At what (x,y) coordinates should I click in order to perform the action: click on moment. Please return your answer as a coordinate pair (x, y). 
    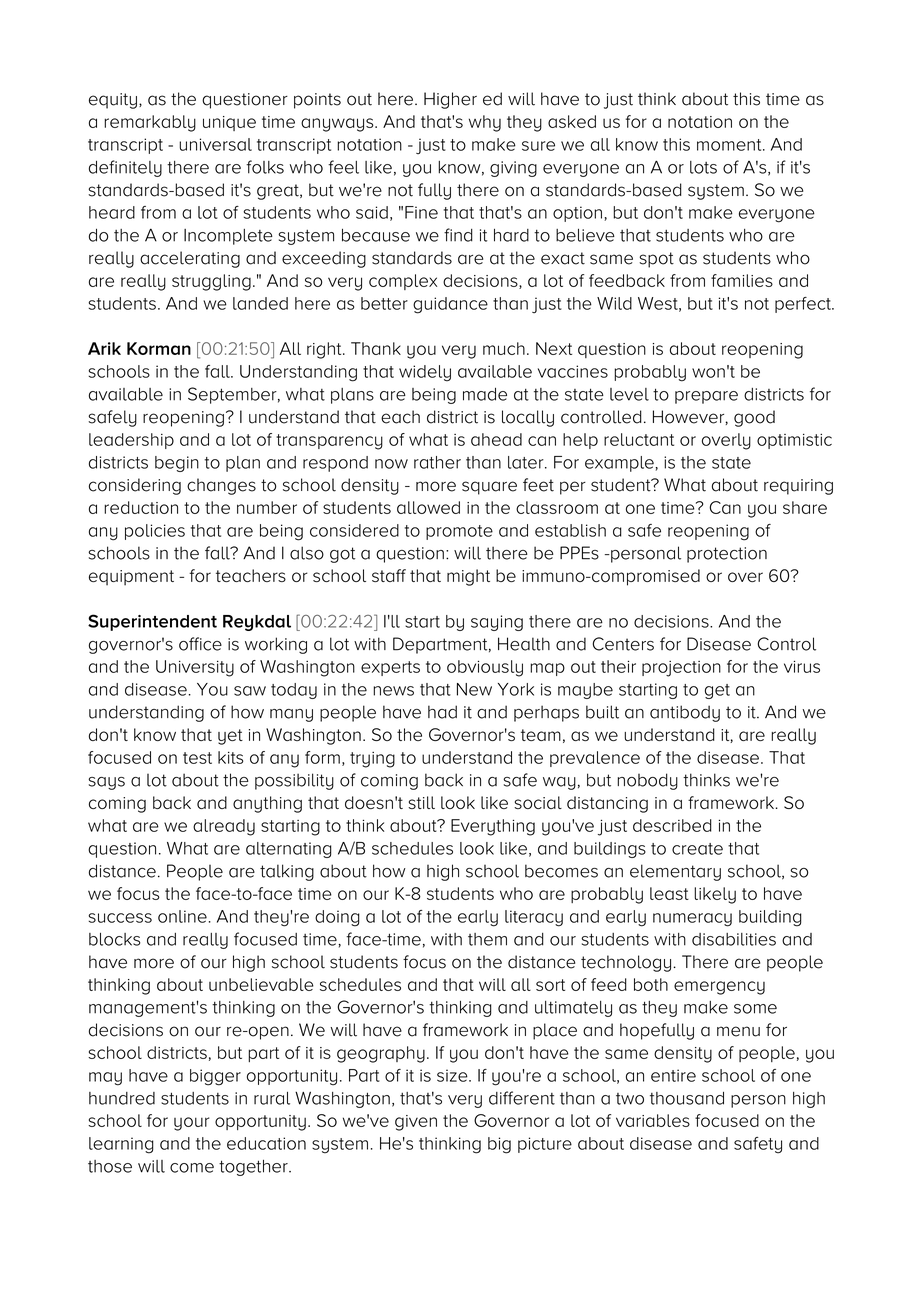
    Looking at the image, I should click on (730, 145).
